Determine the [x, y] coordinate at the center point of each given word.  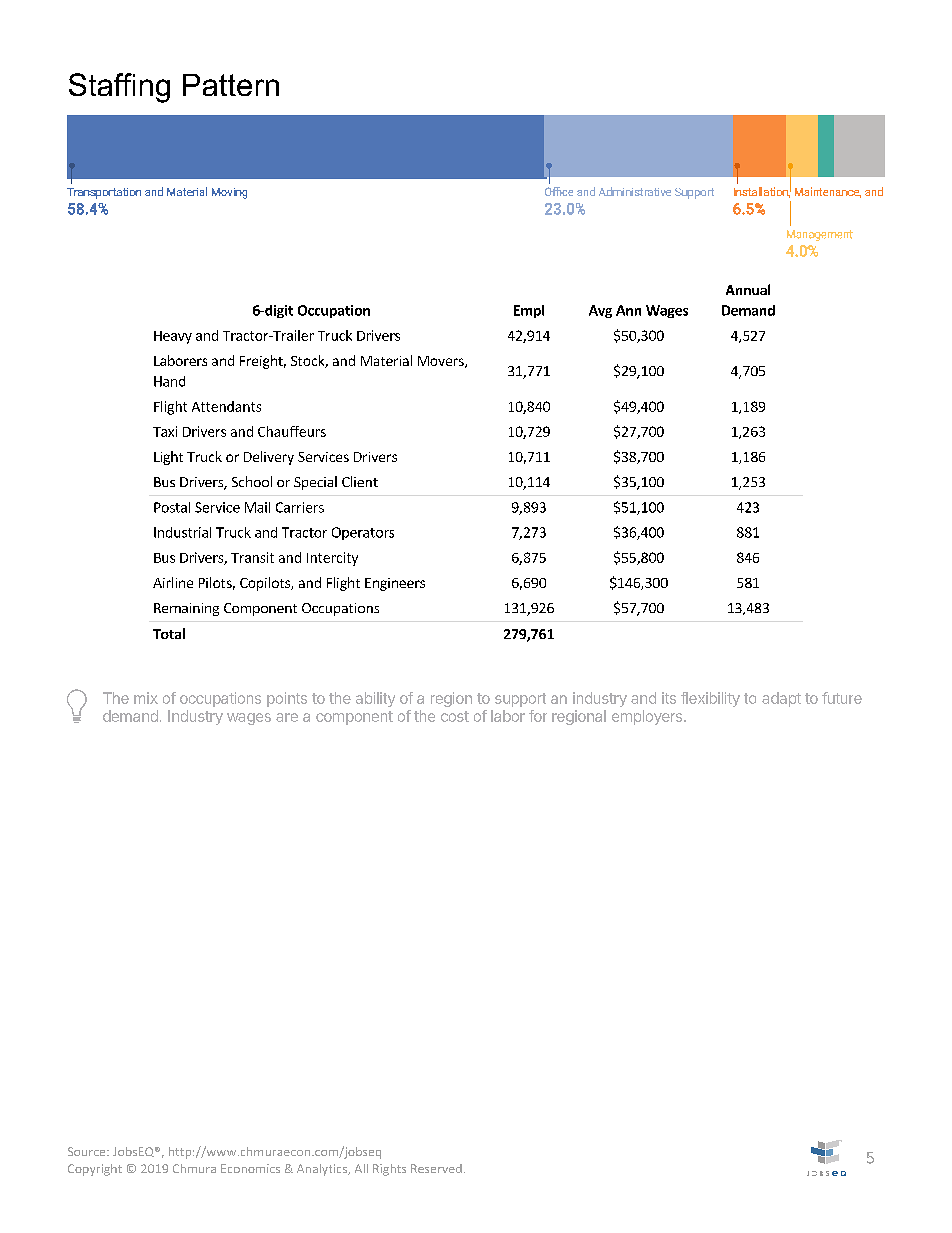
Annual [748, 289]
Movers [442, 362]
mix [146, 698]
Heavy [173, 337]
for [538, 716]
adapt [781, 699]
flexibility [710, 699]
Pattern [231, 85]
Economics [250, 1168]
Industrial [182, 532]
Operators [363, 533]
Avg [600, 311]
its [669, 698]
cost [455, 716]
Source [88, 1151]
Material [386, 360]
